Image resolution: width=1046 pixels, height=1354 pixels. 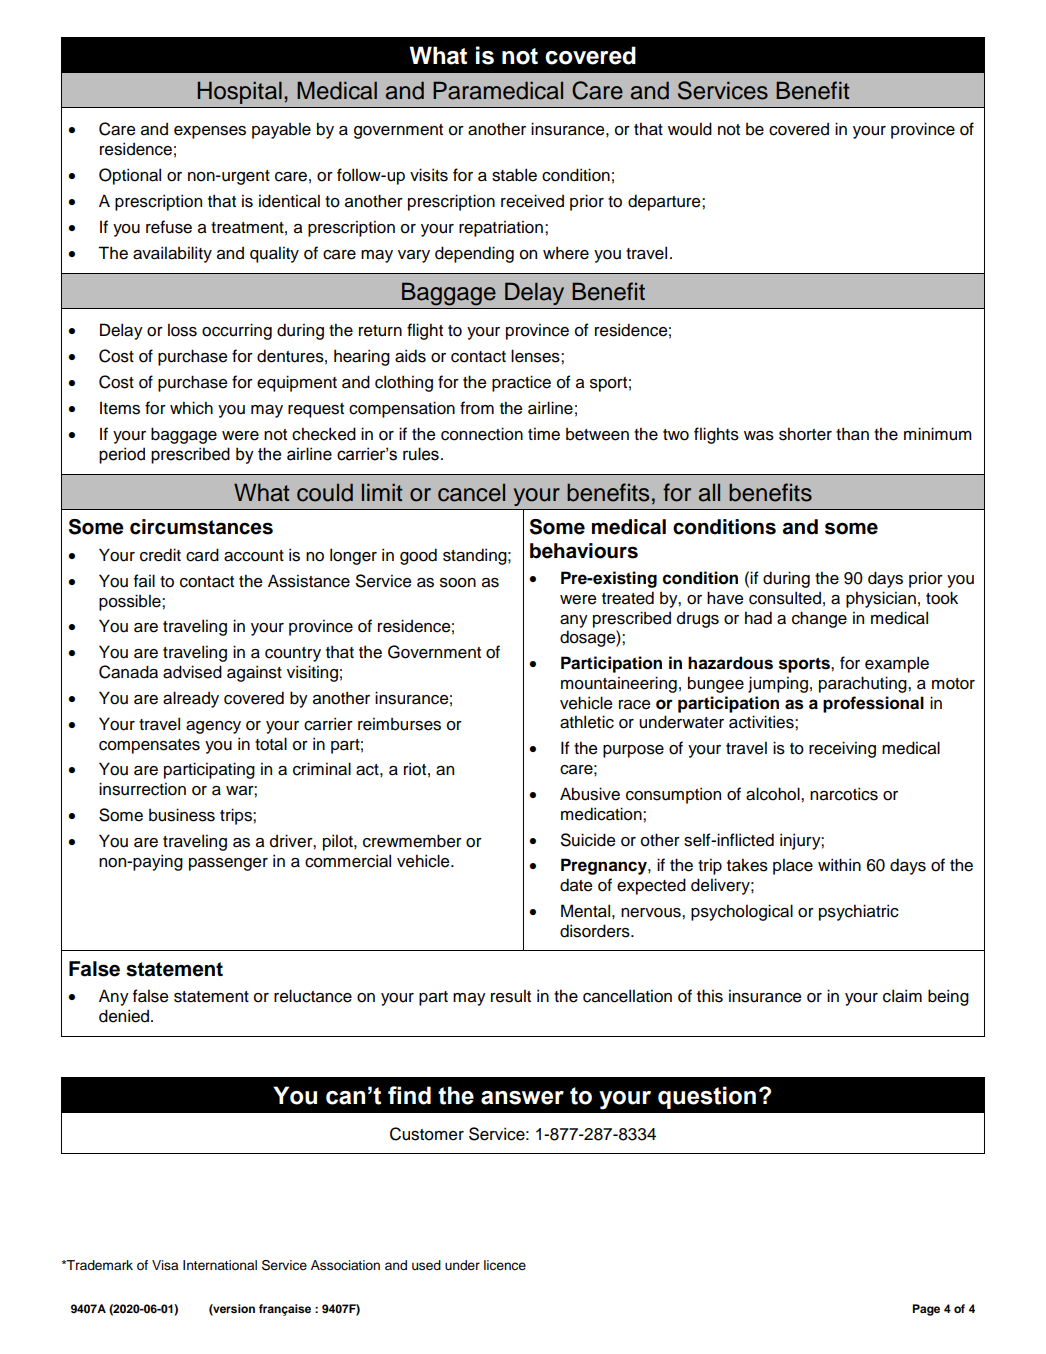 I want to click on expenses, so click(x=210, y=132).
